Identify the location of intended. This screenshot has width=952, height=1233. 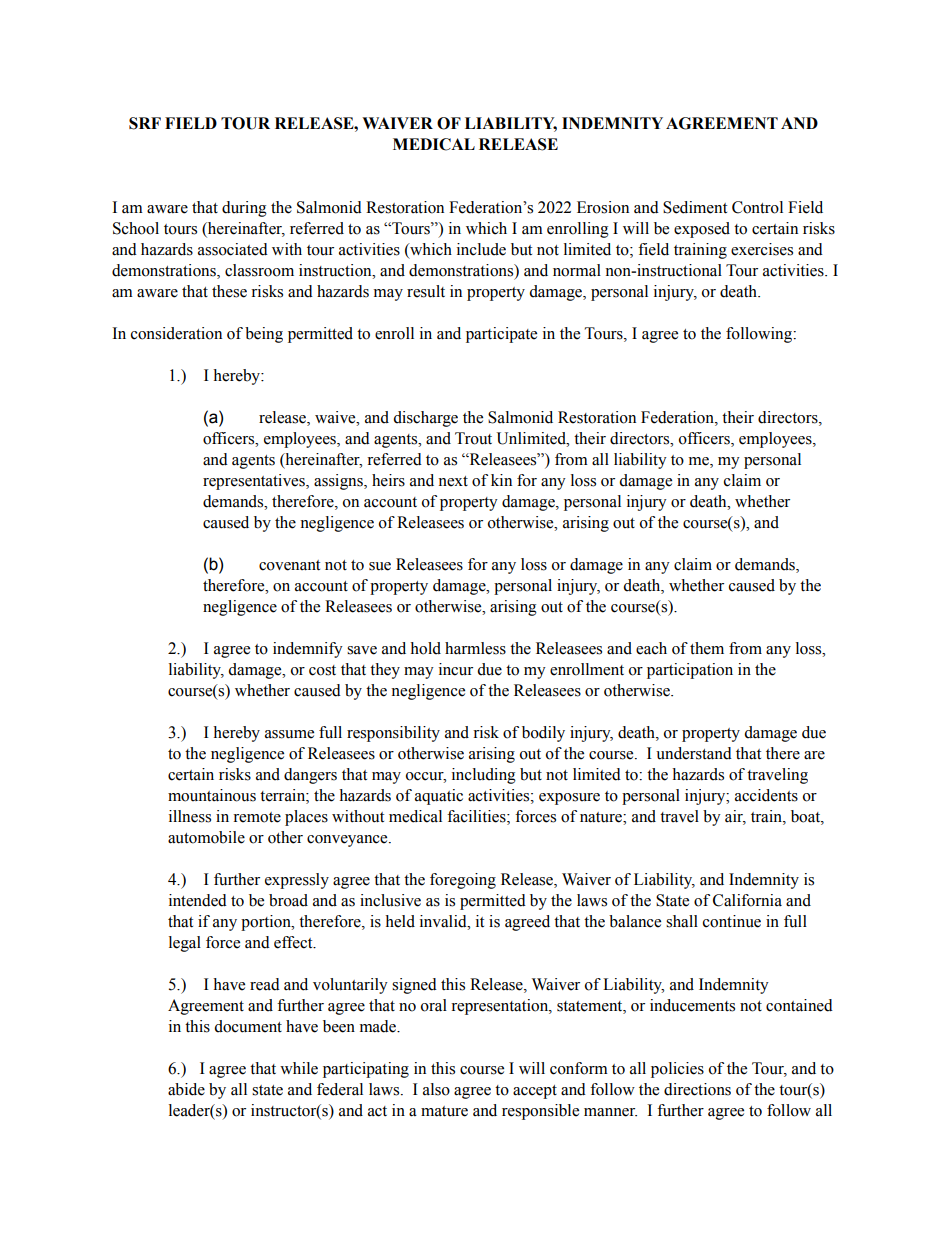
(198, 900).
